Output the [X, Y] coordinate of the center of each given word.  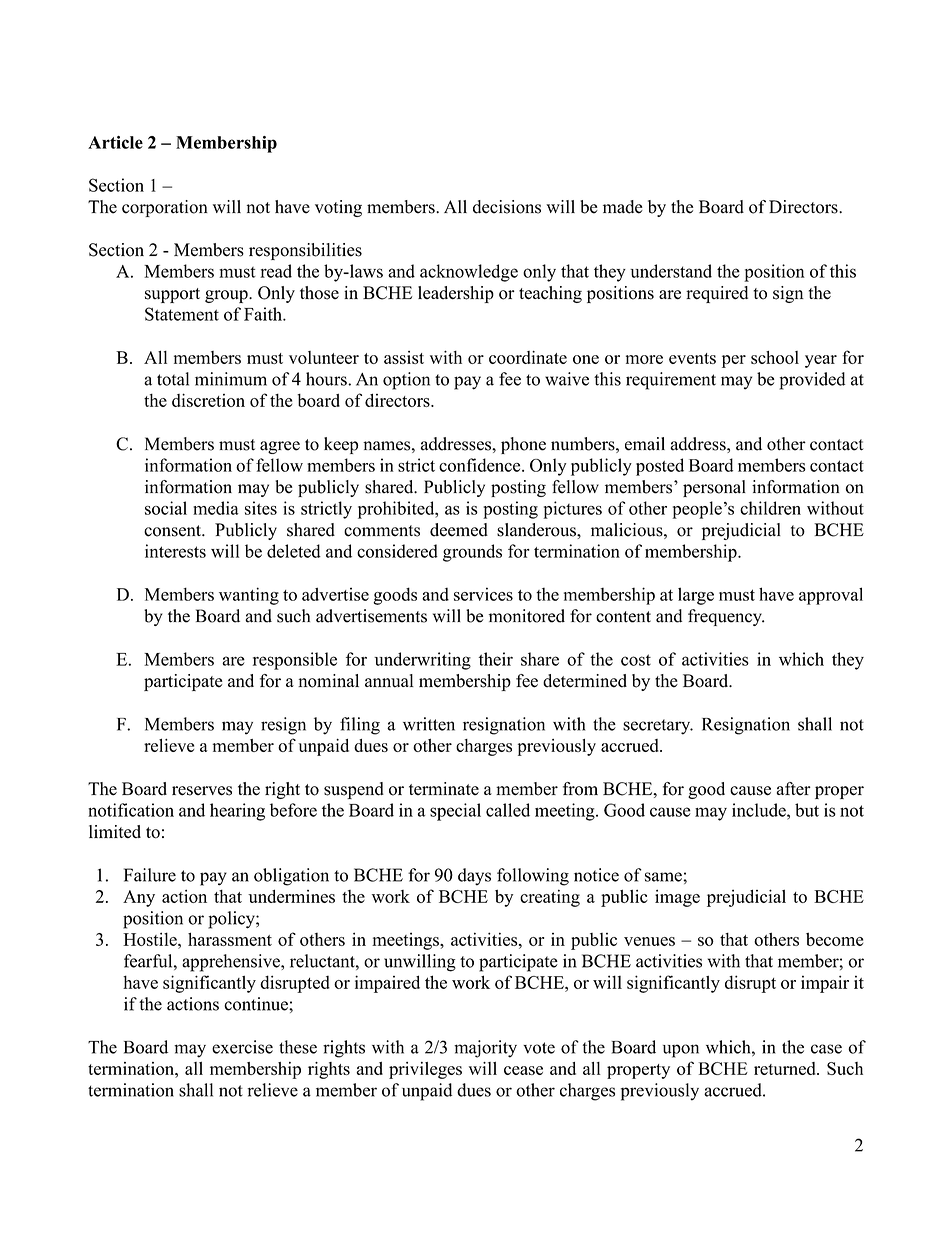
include [760, 810]
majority [485, 1049]
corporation [165, 208]
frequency [726, 617]
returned [786, 1068]
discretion [208, 400]
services [483, 594]
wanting [249, 596]
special [455, 812]
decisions [507, 207]
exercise [242, 1047]
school [775, 357]
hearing [237, 812]
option [406, 381]
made [623, 207]
